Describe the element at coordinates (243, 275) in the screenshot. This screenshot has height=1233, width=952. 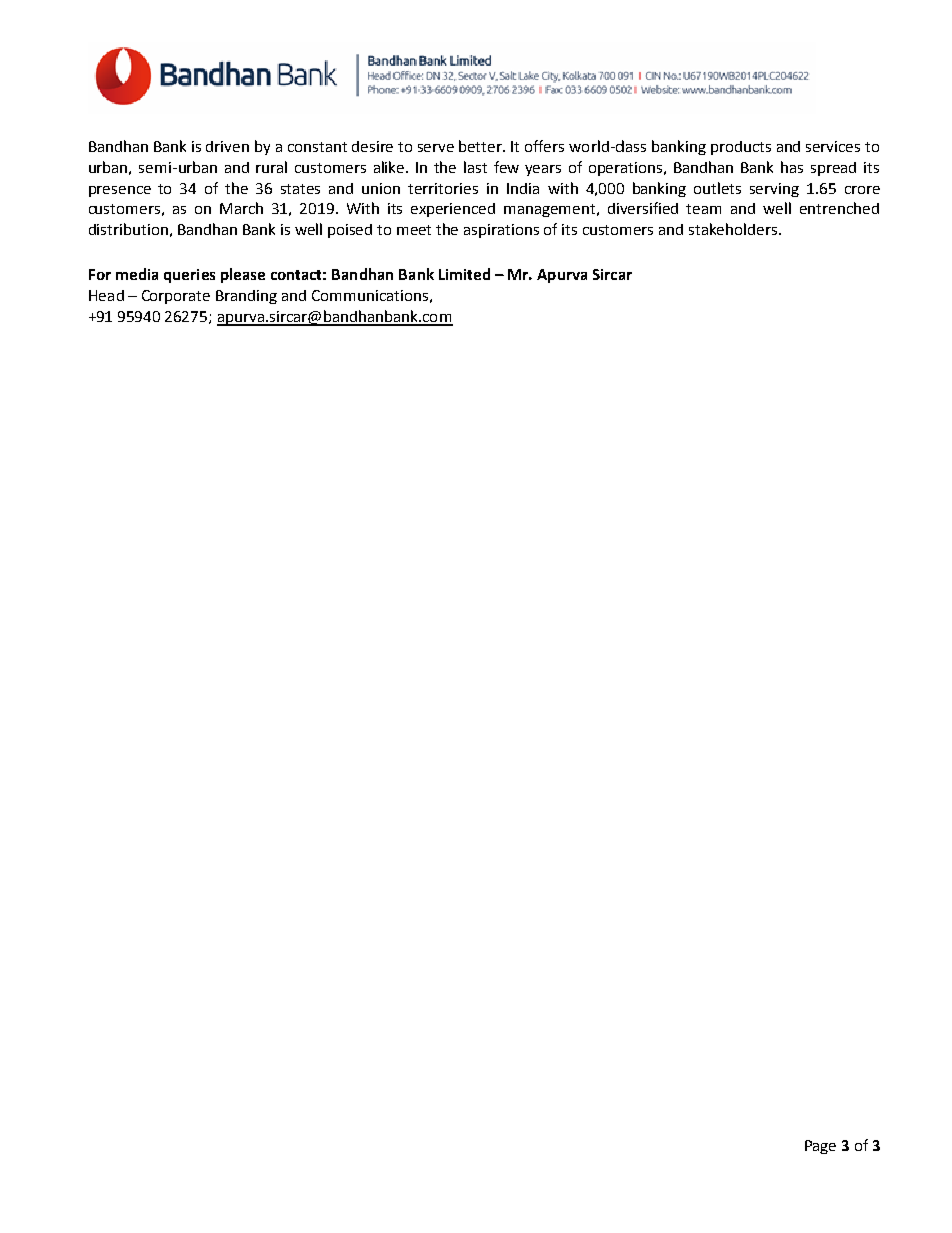
I see `please` at that location.
